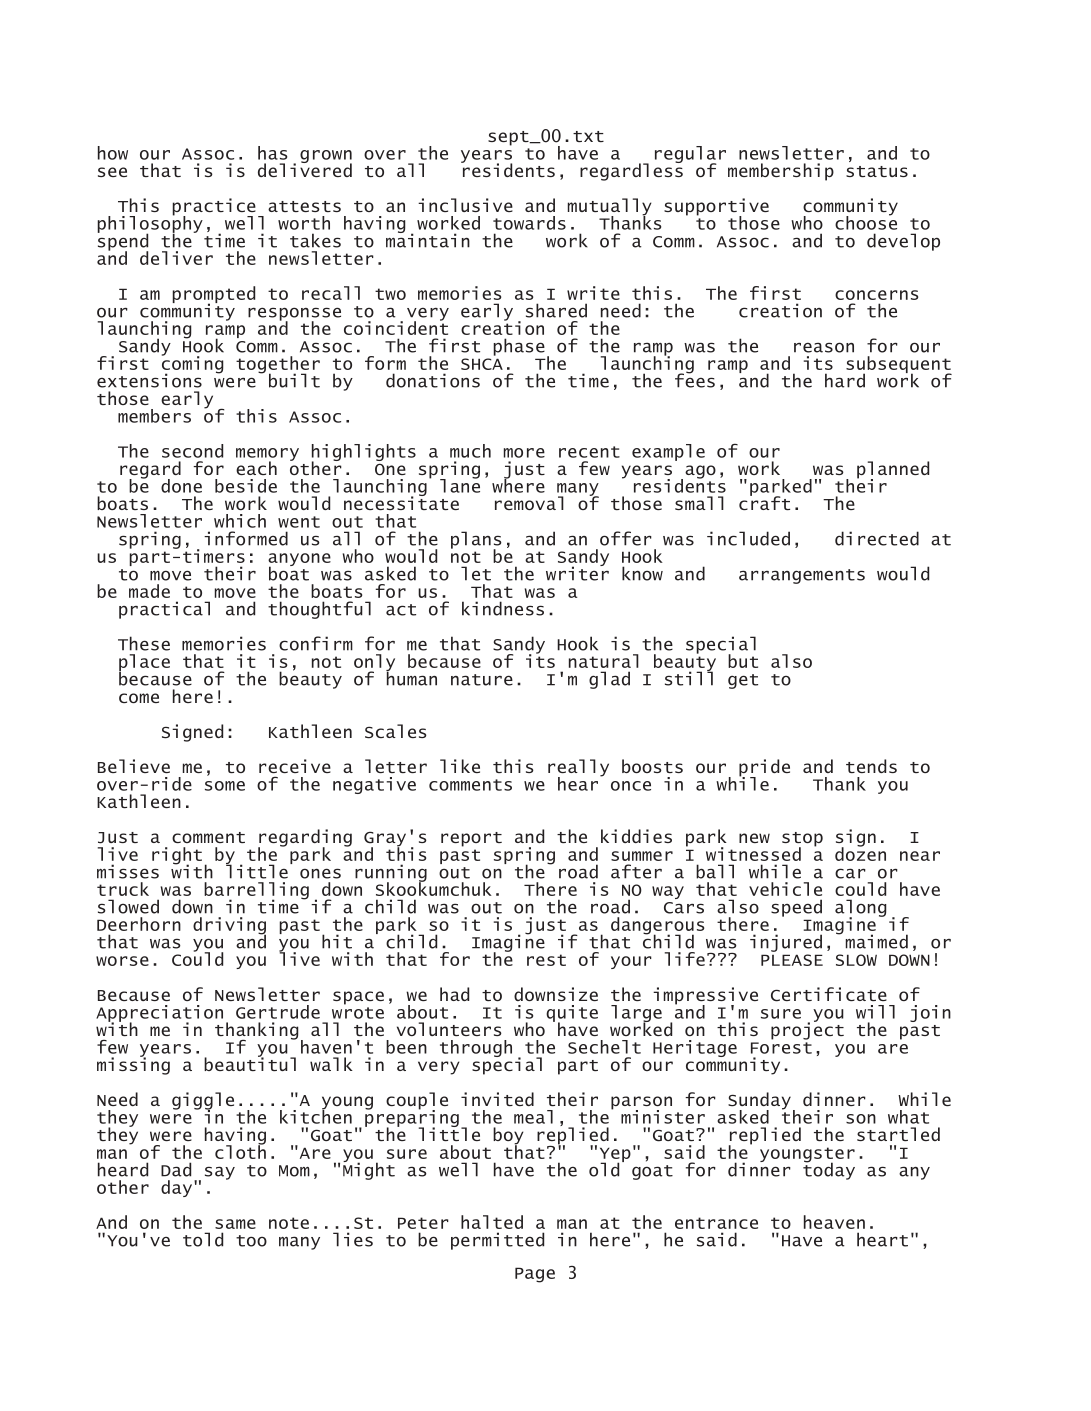 This screenshot has width=1091, height=1411. What do you see at coordinates (476, 541) in the screenshot?
I see `plans` at bounding box center [476, 541].
